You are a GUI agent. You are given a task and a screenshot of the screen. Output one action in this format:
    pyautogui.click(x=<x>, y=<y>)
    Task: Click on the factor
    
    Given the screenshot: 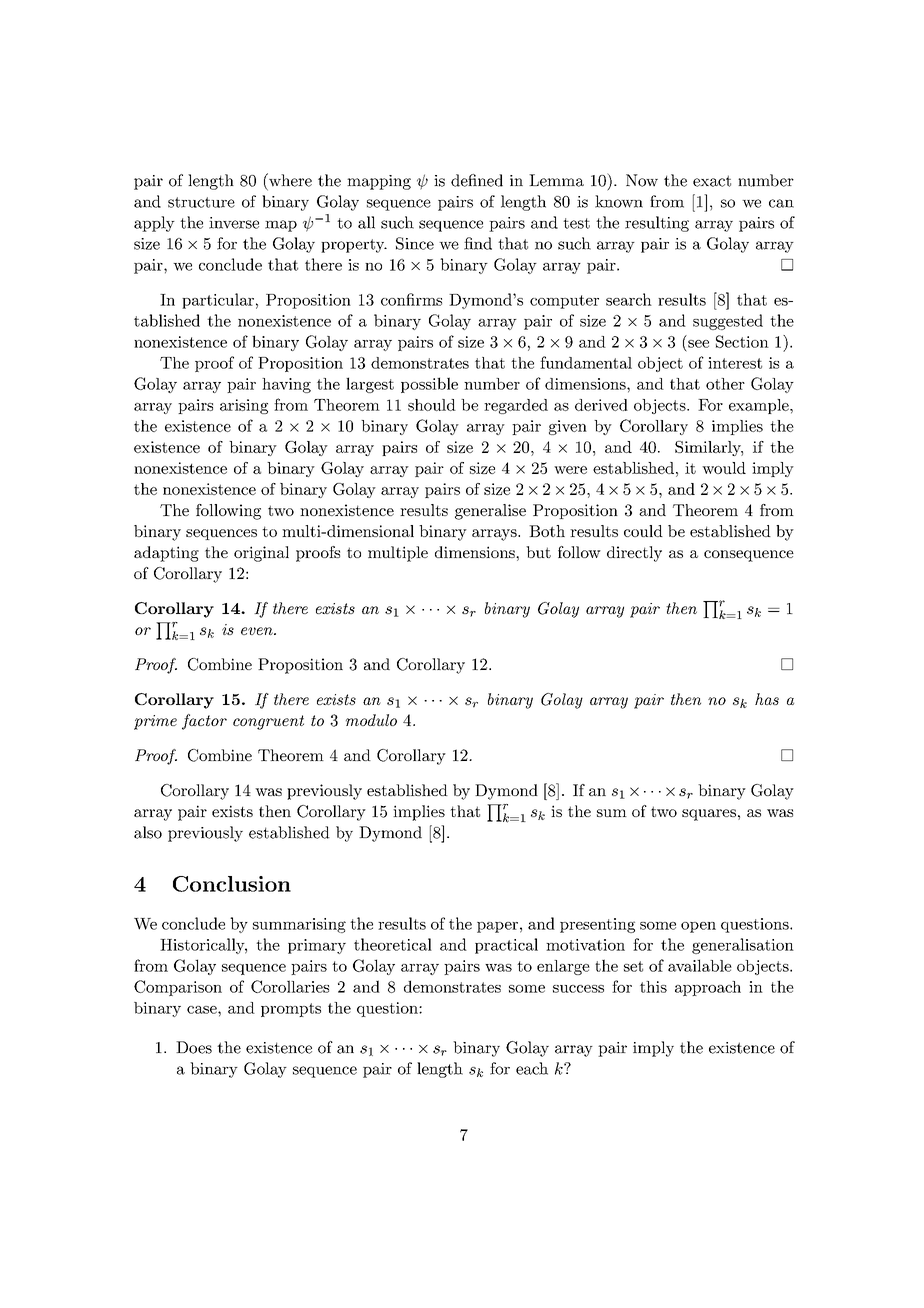 What is the action you would take?
    pyautogui.click(x=204, y=722)
